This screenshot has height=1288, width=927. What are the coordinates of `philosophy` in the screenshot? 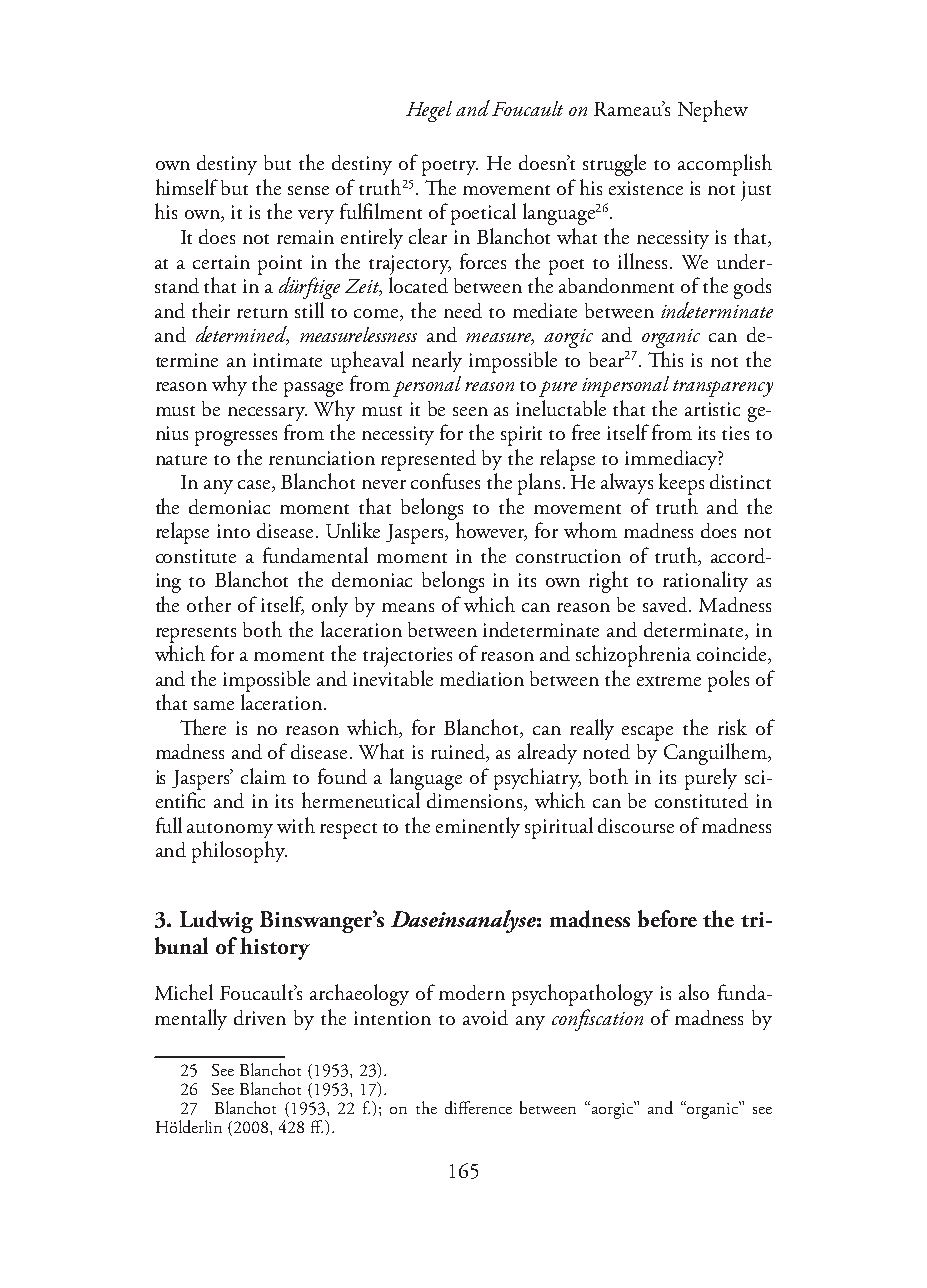 It's located at (239, 852).
